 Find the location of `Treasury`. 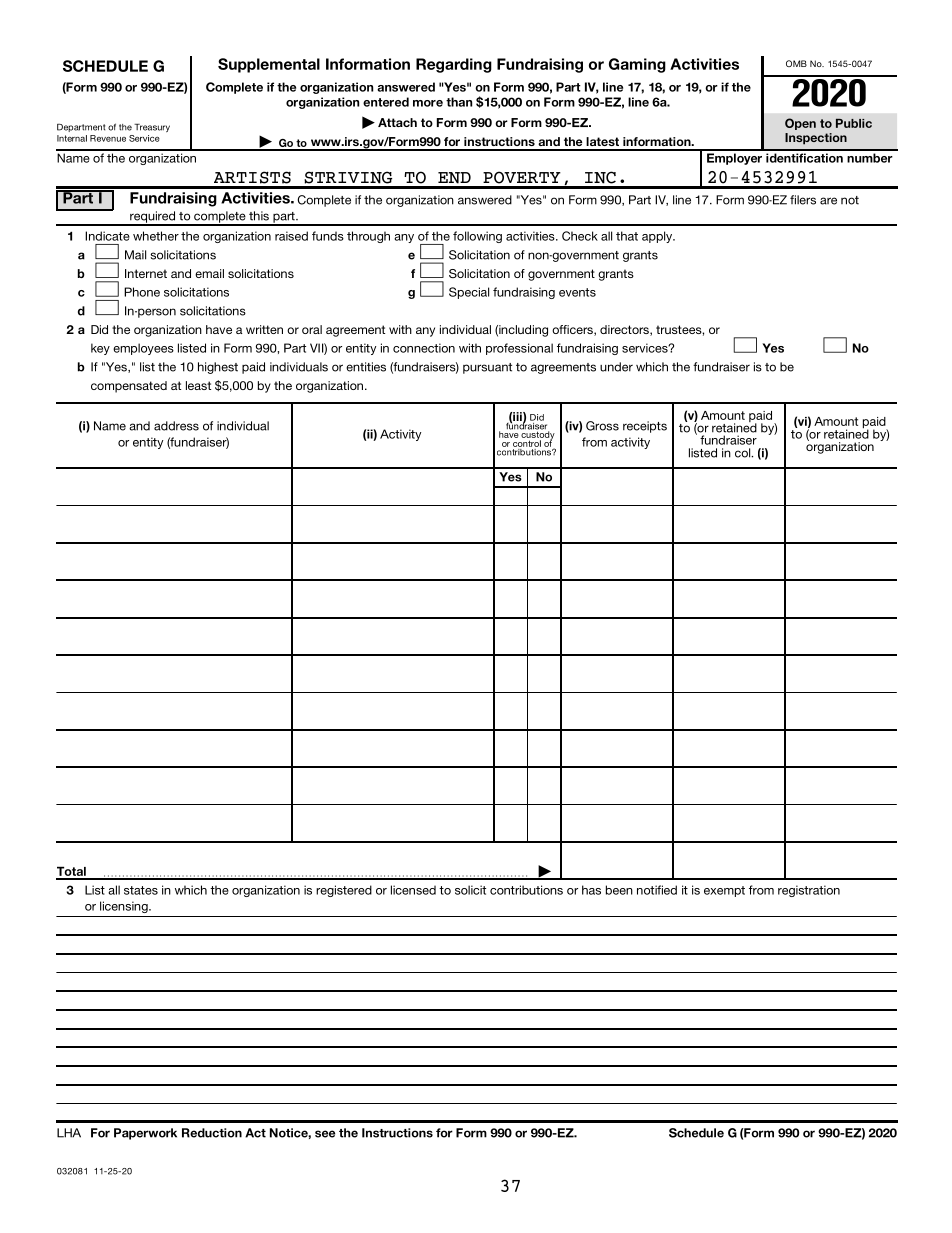

Treasury is located at coordinates (152, 128).
